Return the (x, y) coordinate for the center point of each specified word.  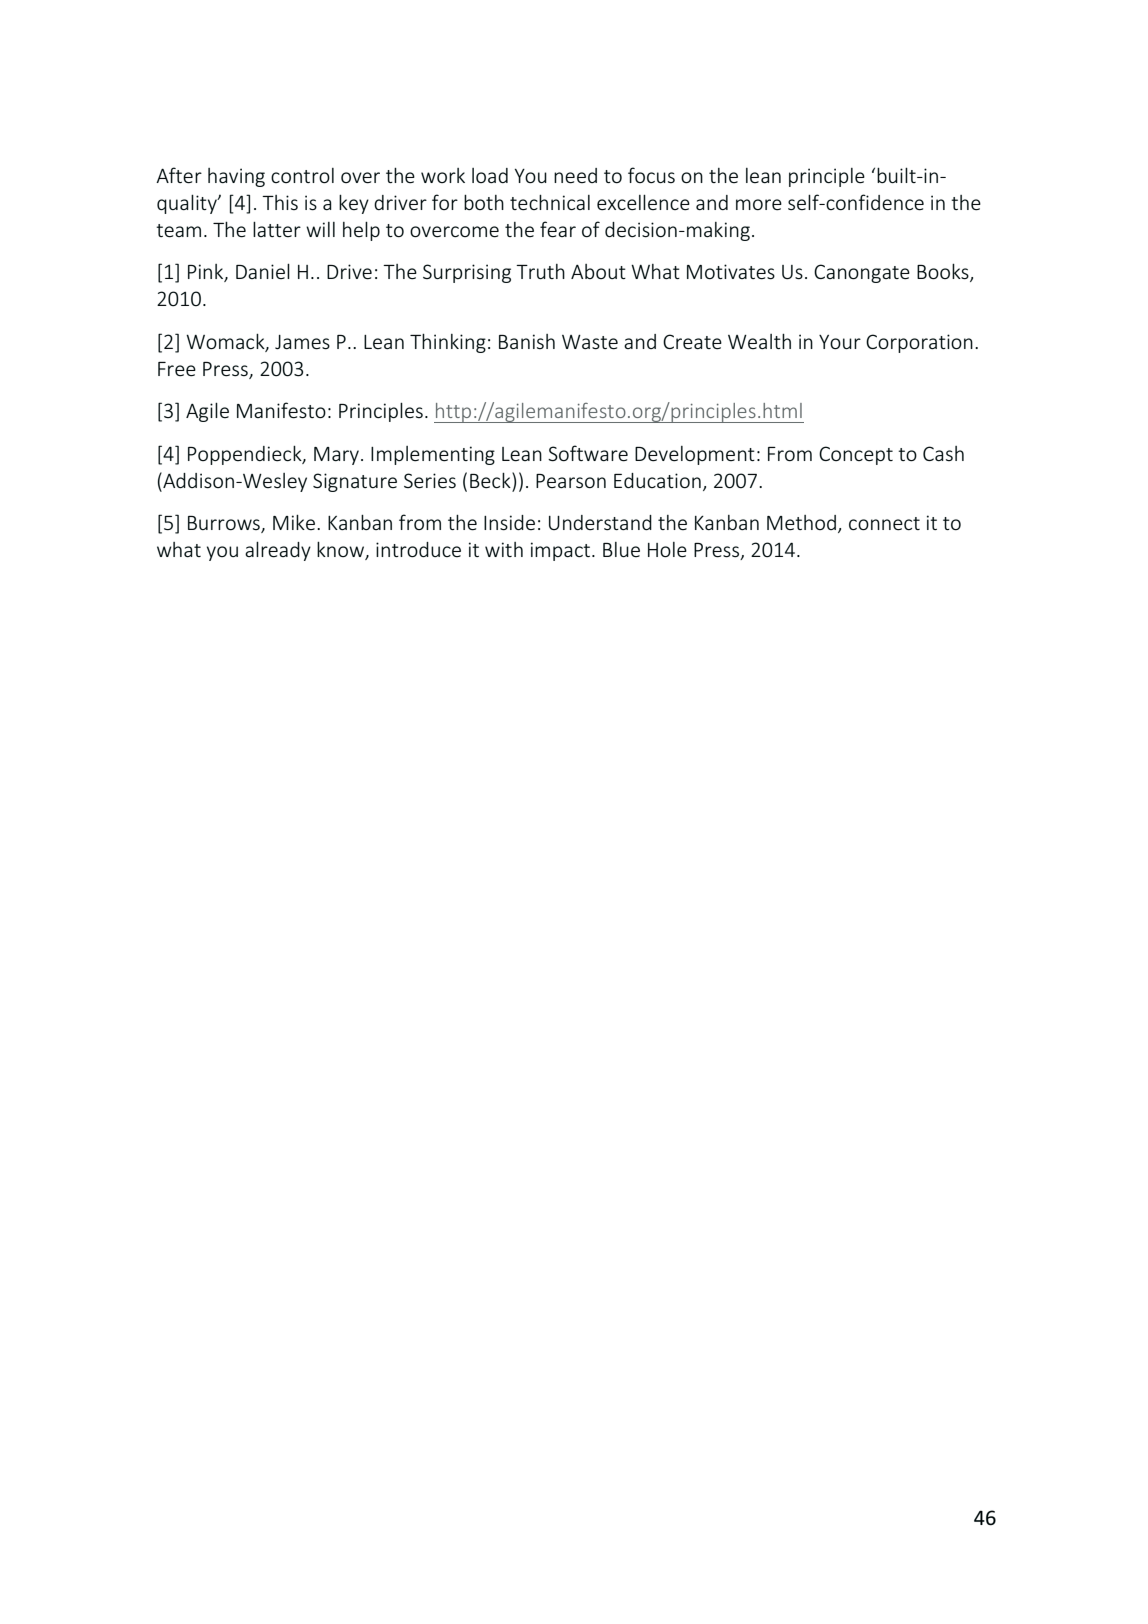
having (236, 177)
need (575, 176)
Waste (590, 342)
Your (840, 342)
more (759, 205)
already (278, 551)
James (302, 342)
